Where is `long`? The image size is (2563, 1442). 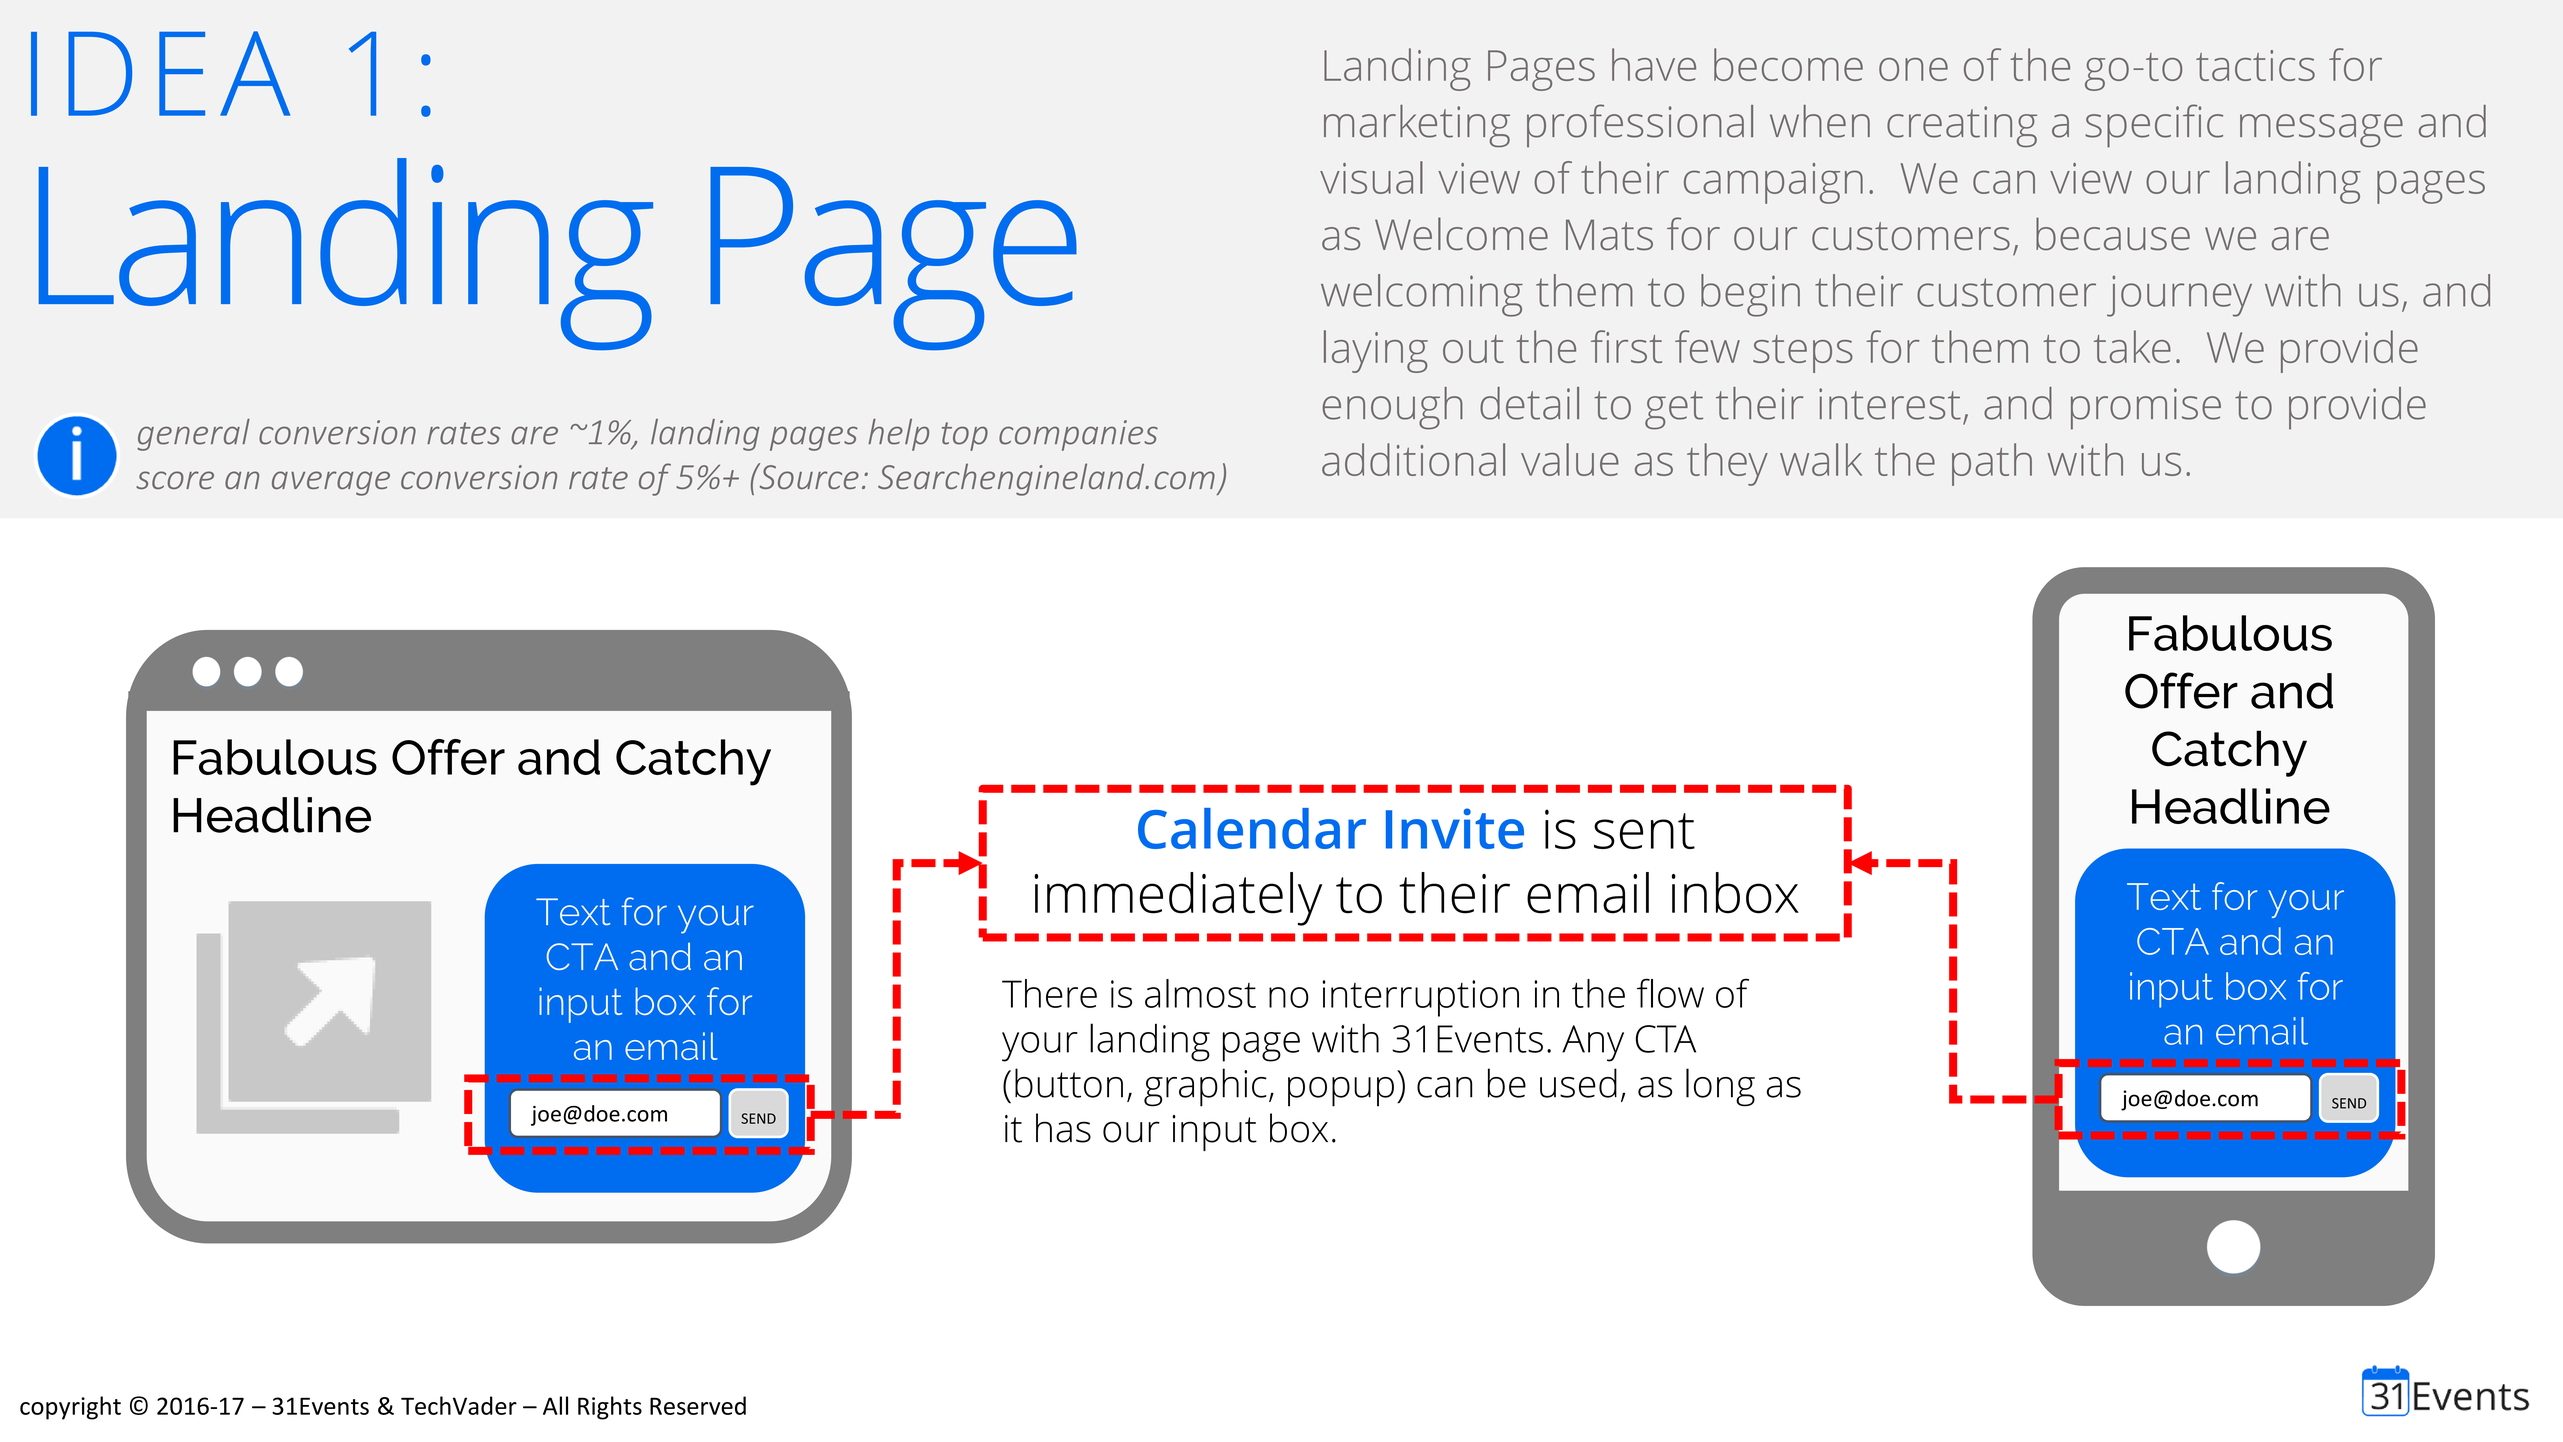
long is located at coordinates (1720, 1087).
